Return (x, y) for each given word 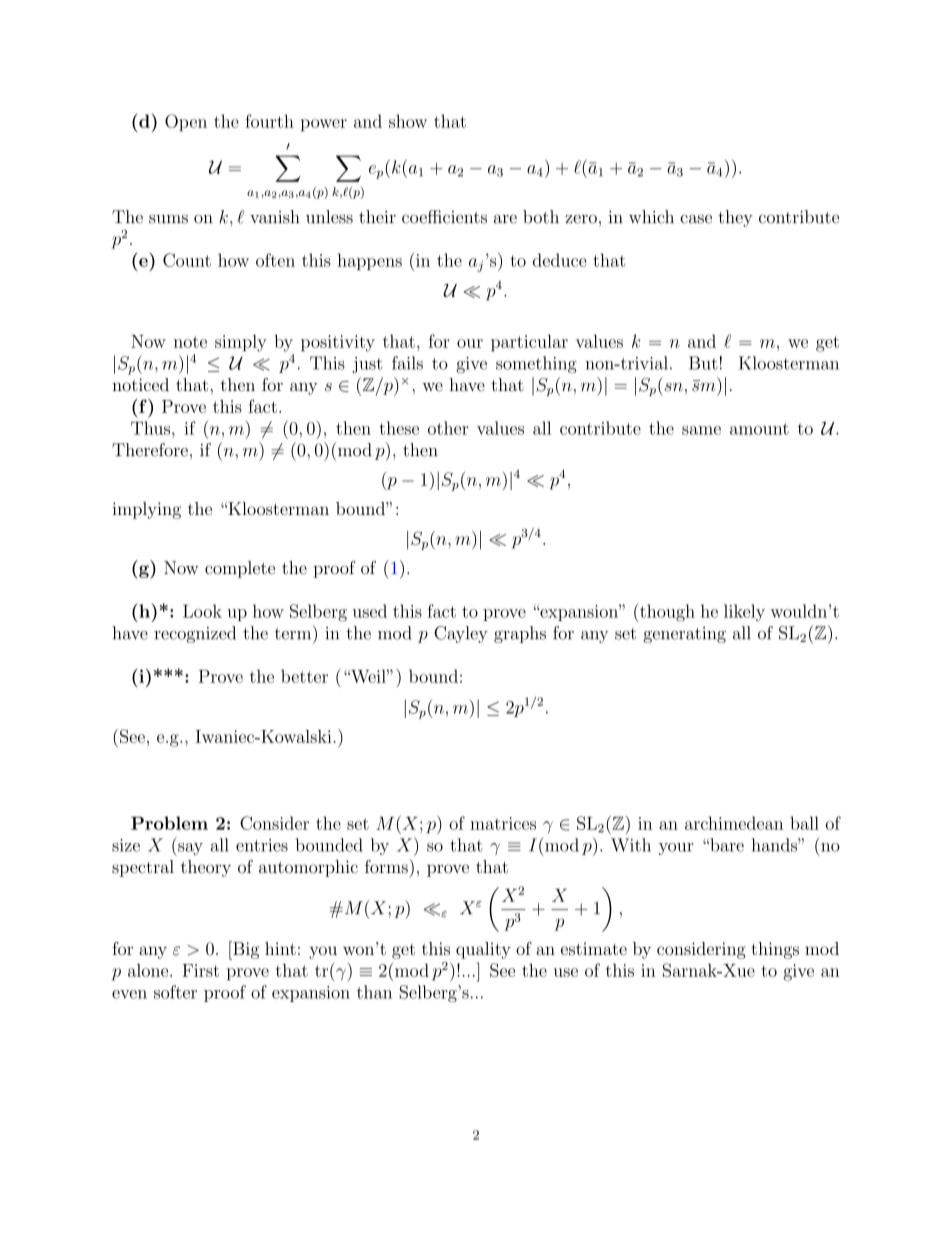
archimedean (734, 823)
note (190, 342)
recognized (195, 634)
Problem (169, 823)
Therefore (150, 450)
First (200, 970)
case (696, 219)
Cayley (461, 634)
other (448, 428)
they (735, 218)
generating (684, 635)
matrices (503, 823)
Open (186, 122)
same (701, 430)
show (408, 121)
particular (529, 342)
